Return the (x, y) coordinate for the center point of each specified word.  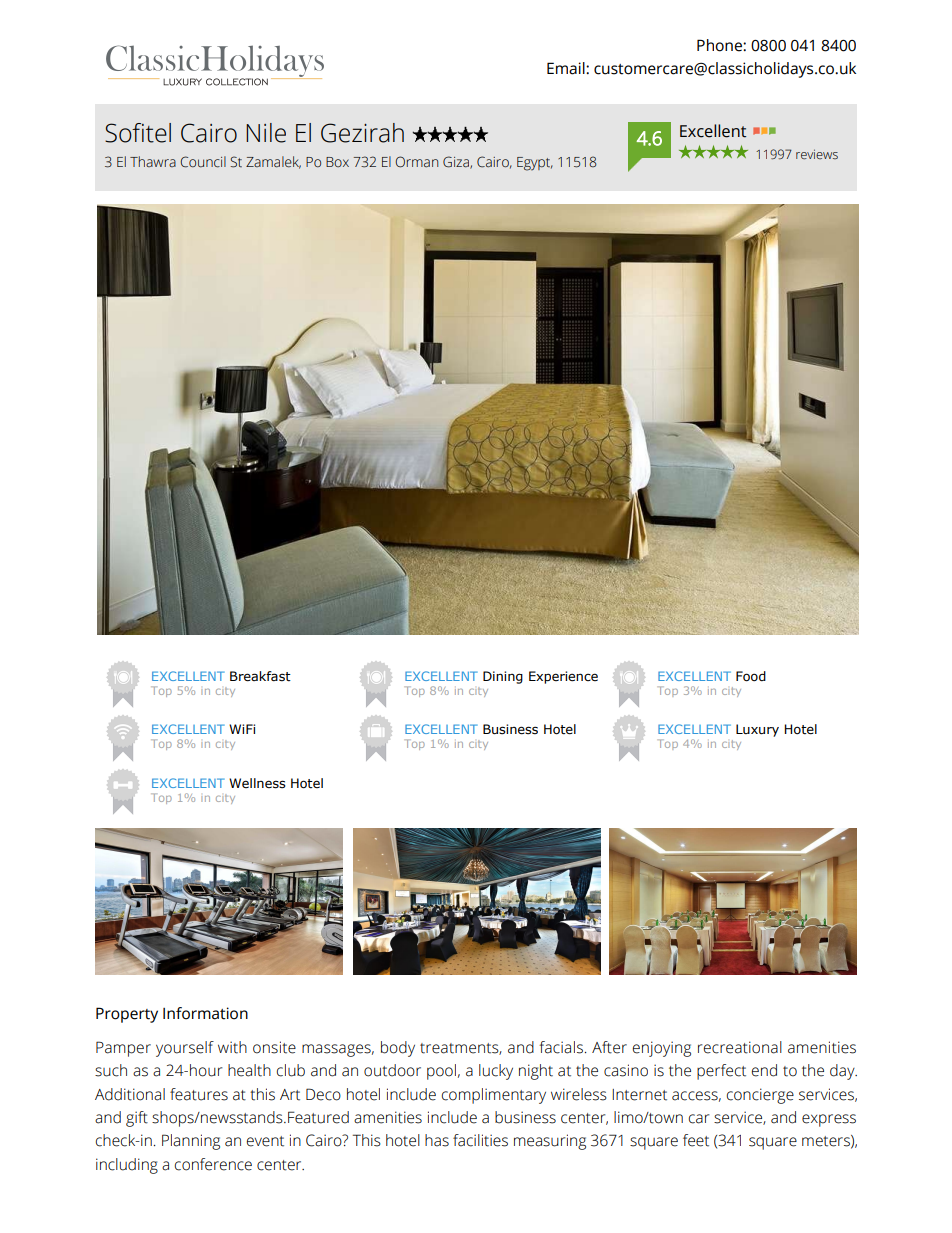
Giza (457, 162)
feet (696, 1140)
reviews (817, 154)
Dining (503, 677)
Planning (191, 1142)
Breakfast (260, 676)
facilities (480, 1140)
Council (203, 162)
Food (751, 676)
